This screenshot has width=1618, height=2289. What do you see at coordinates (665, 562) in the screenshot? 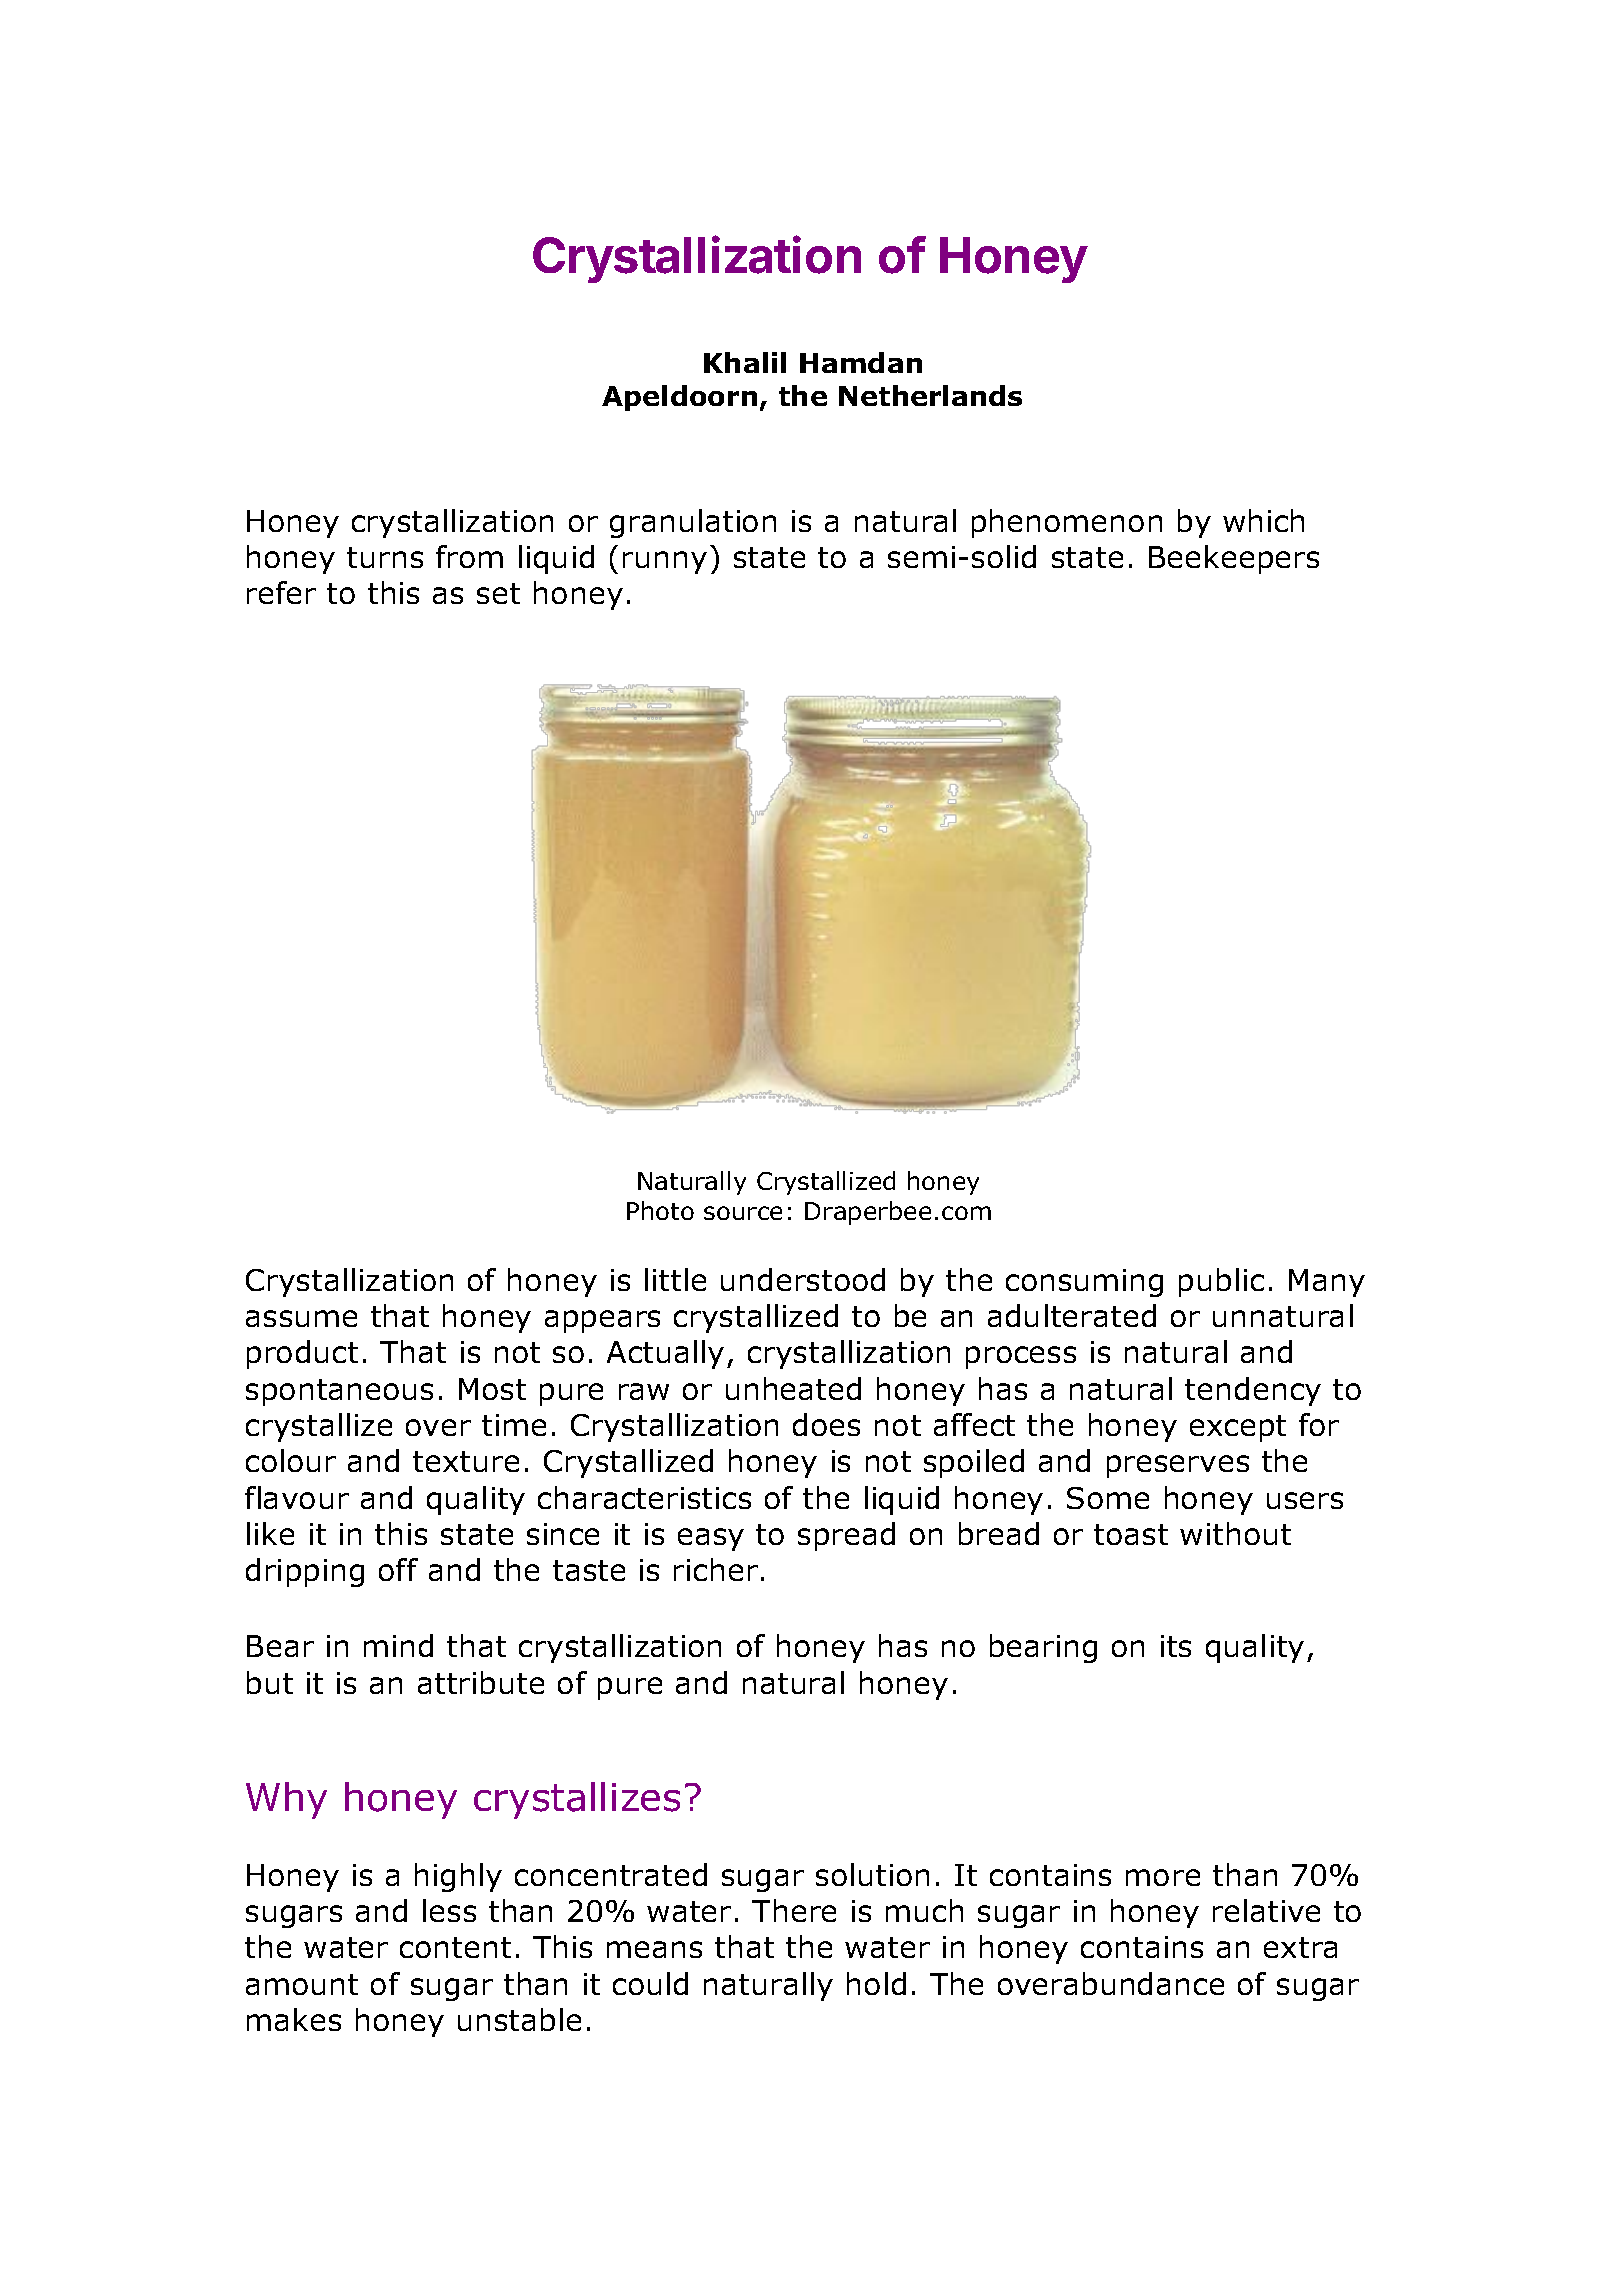
I see `runny` at bounding box center [665, 562].
